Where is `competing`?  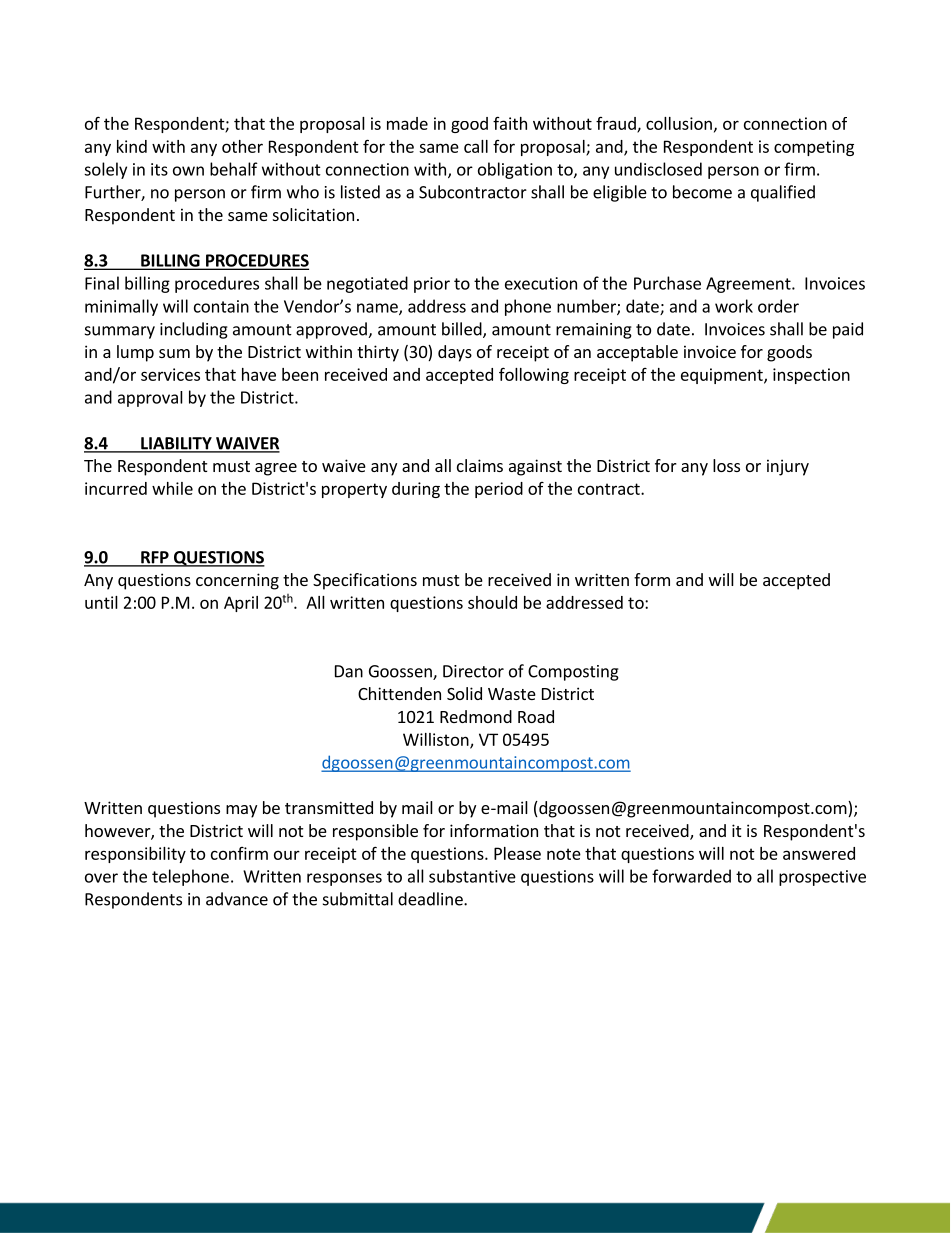
competing is located at coordinates (814, 148).
